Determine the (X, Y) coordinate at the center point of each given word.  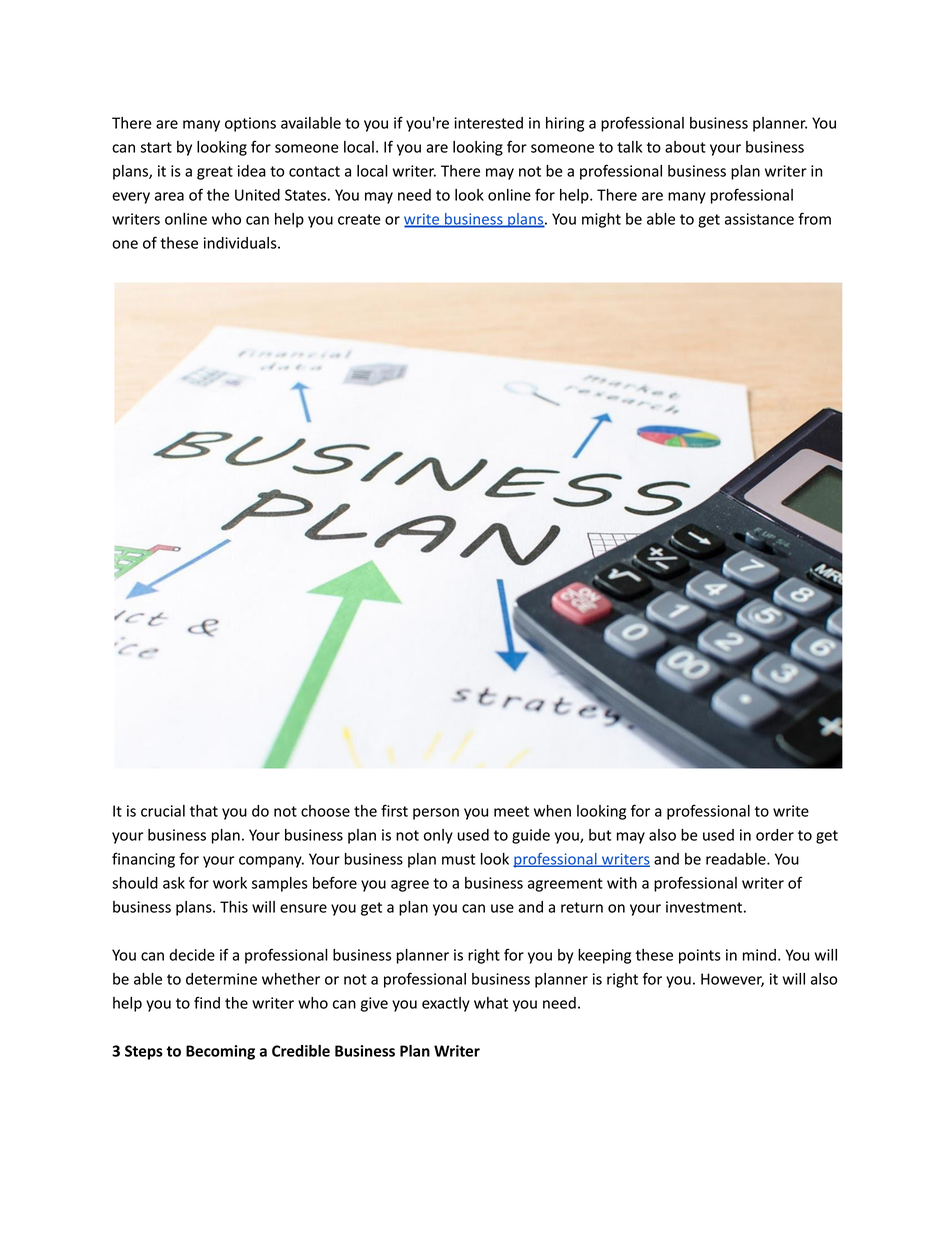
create (359, 219)
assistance (759, 219)
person (436, 814)
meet (511, 811)
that (204, 811)
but (600, 835)
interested (488, 123)
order (775, 835)
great (215, 173)
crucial (163, 811)
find (207, 1002)
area (169, 196)
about (685, 147)
